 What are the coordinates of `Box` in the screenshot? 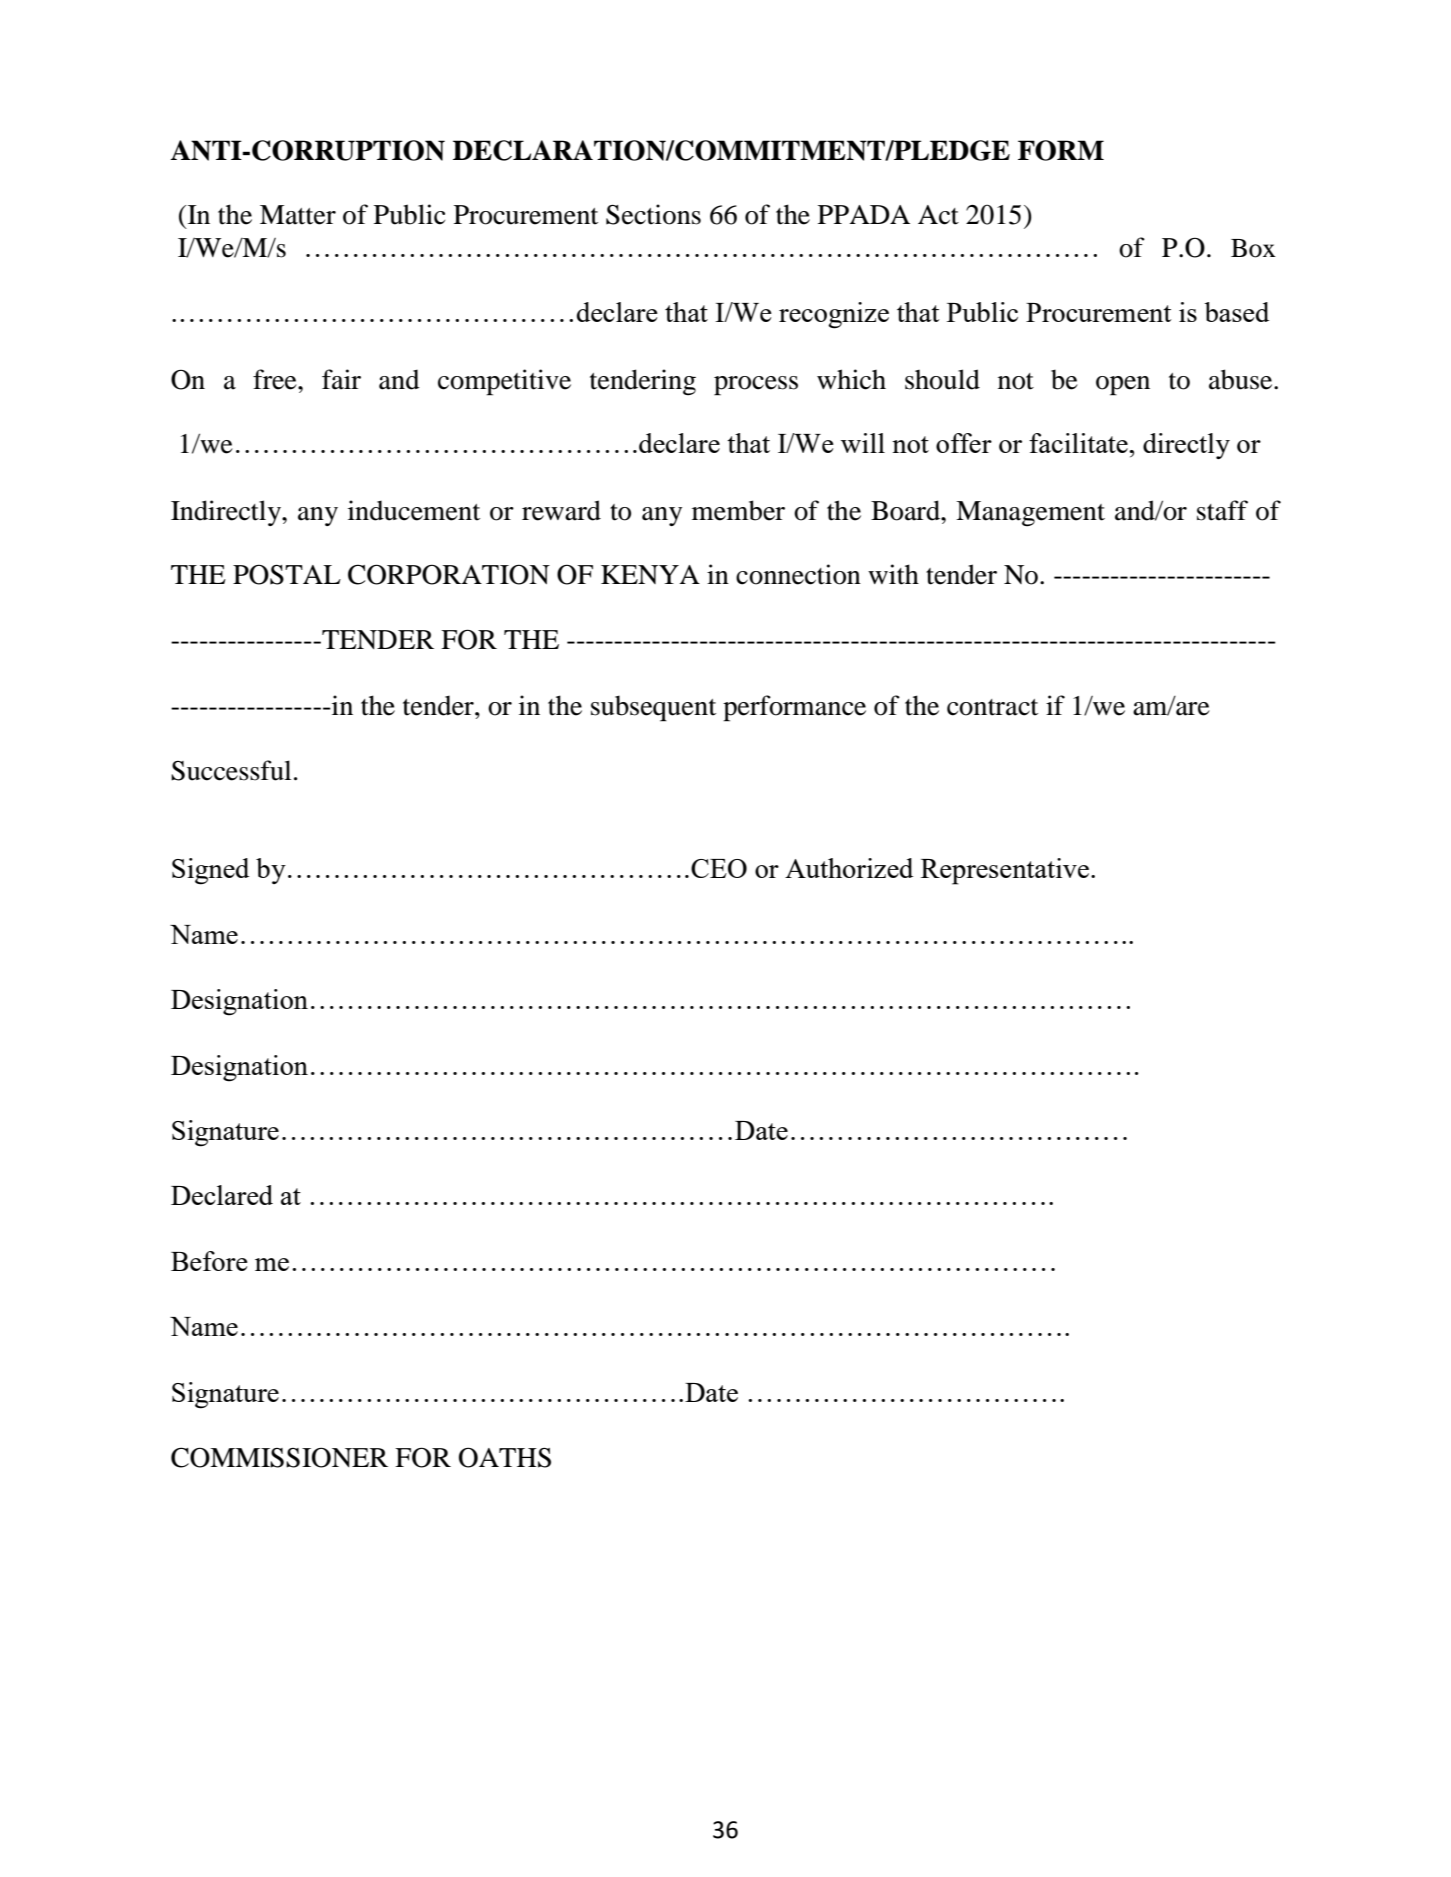 It's located at (1253, 248).
